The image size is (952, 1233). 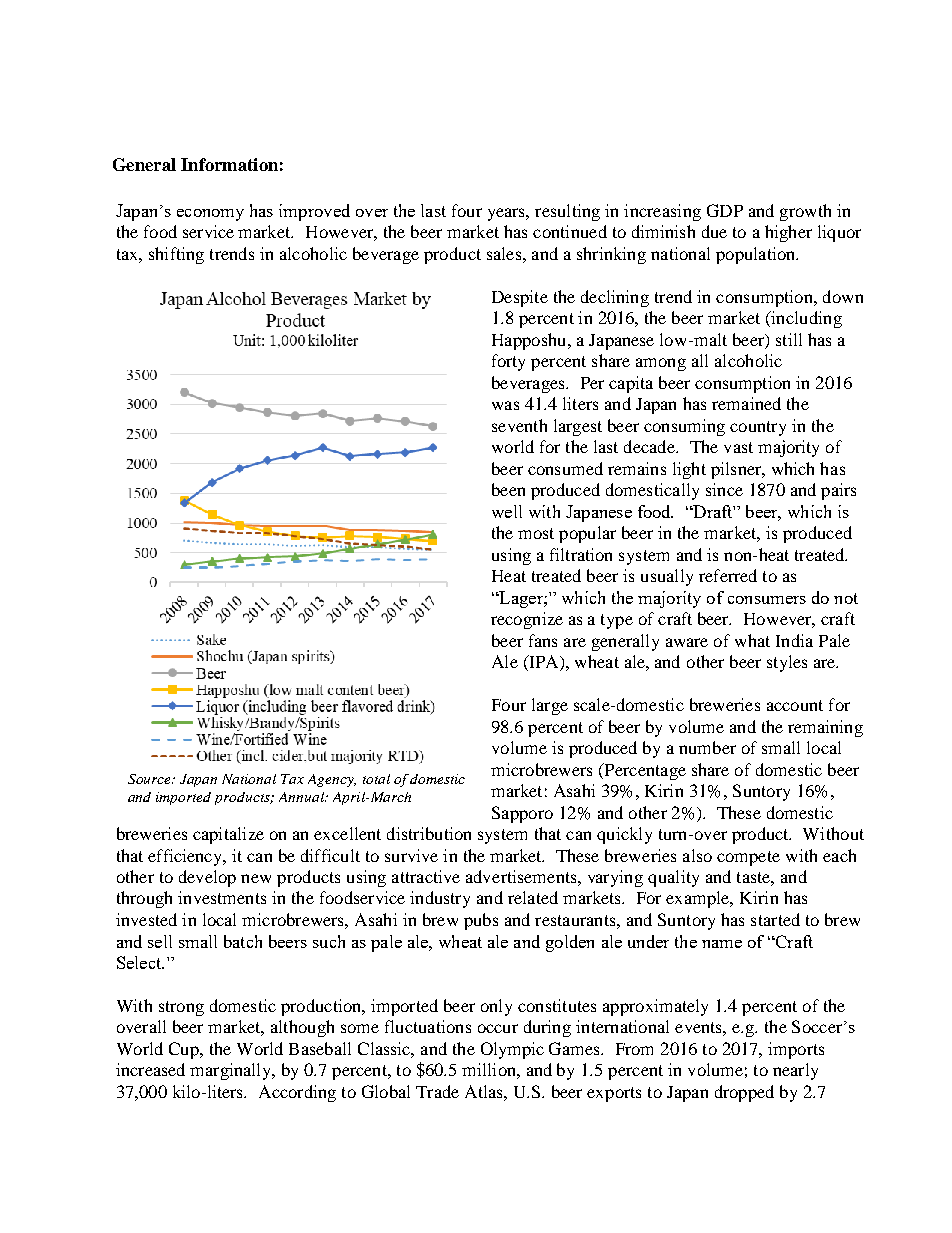 What do you see at coordinates (728, 575) in the document?
I see `referred` at bounding box center [728, 575].
